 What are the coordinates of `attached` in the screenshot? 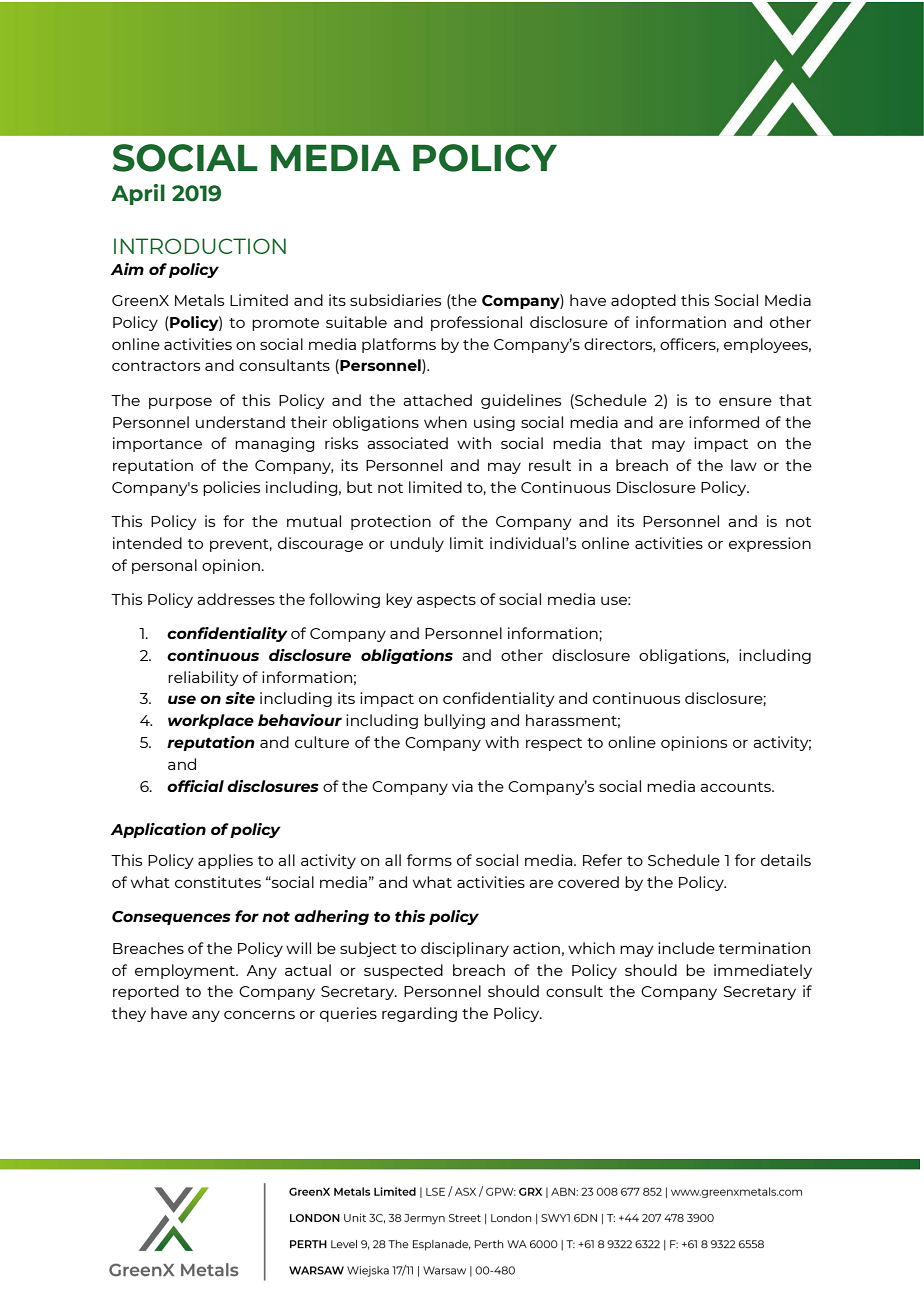 It's located at (437, 400).
